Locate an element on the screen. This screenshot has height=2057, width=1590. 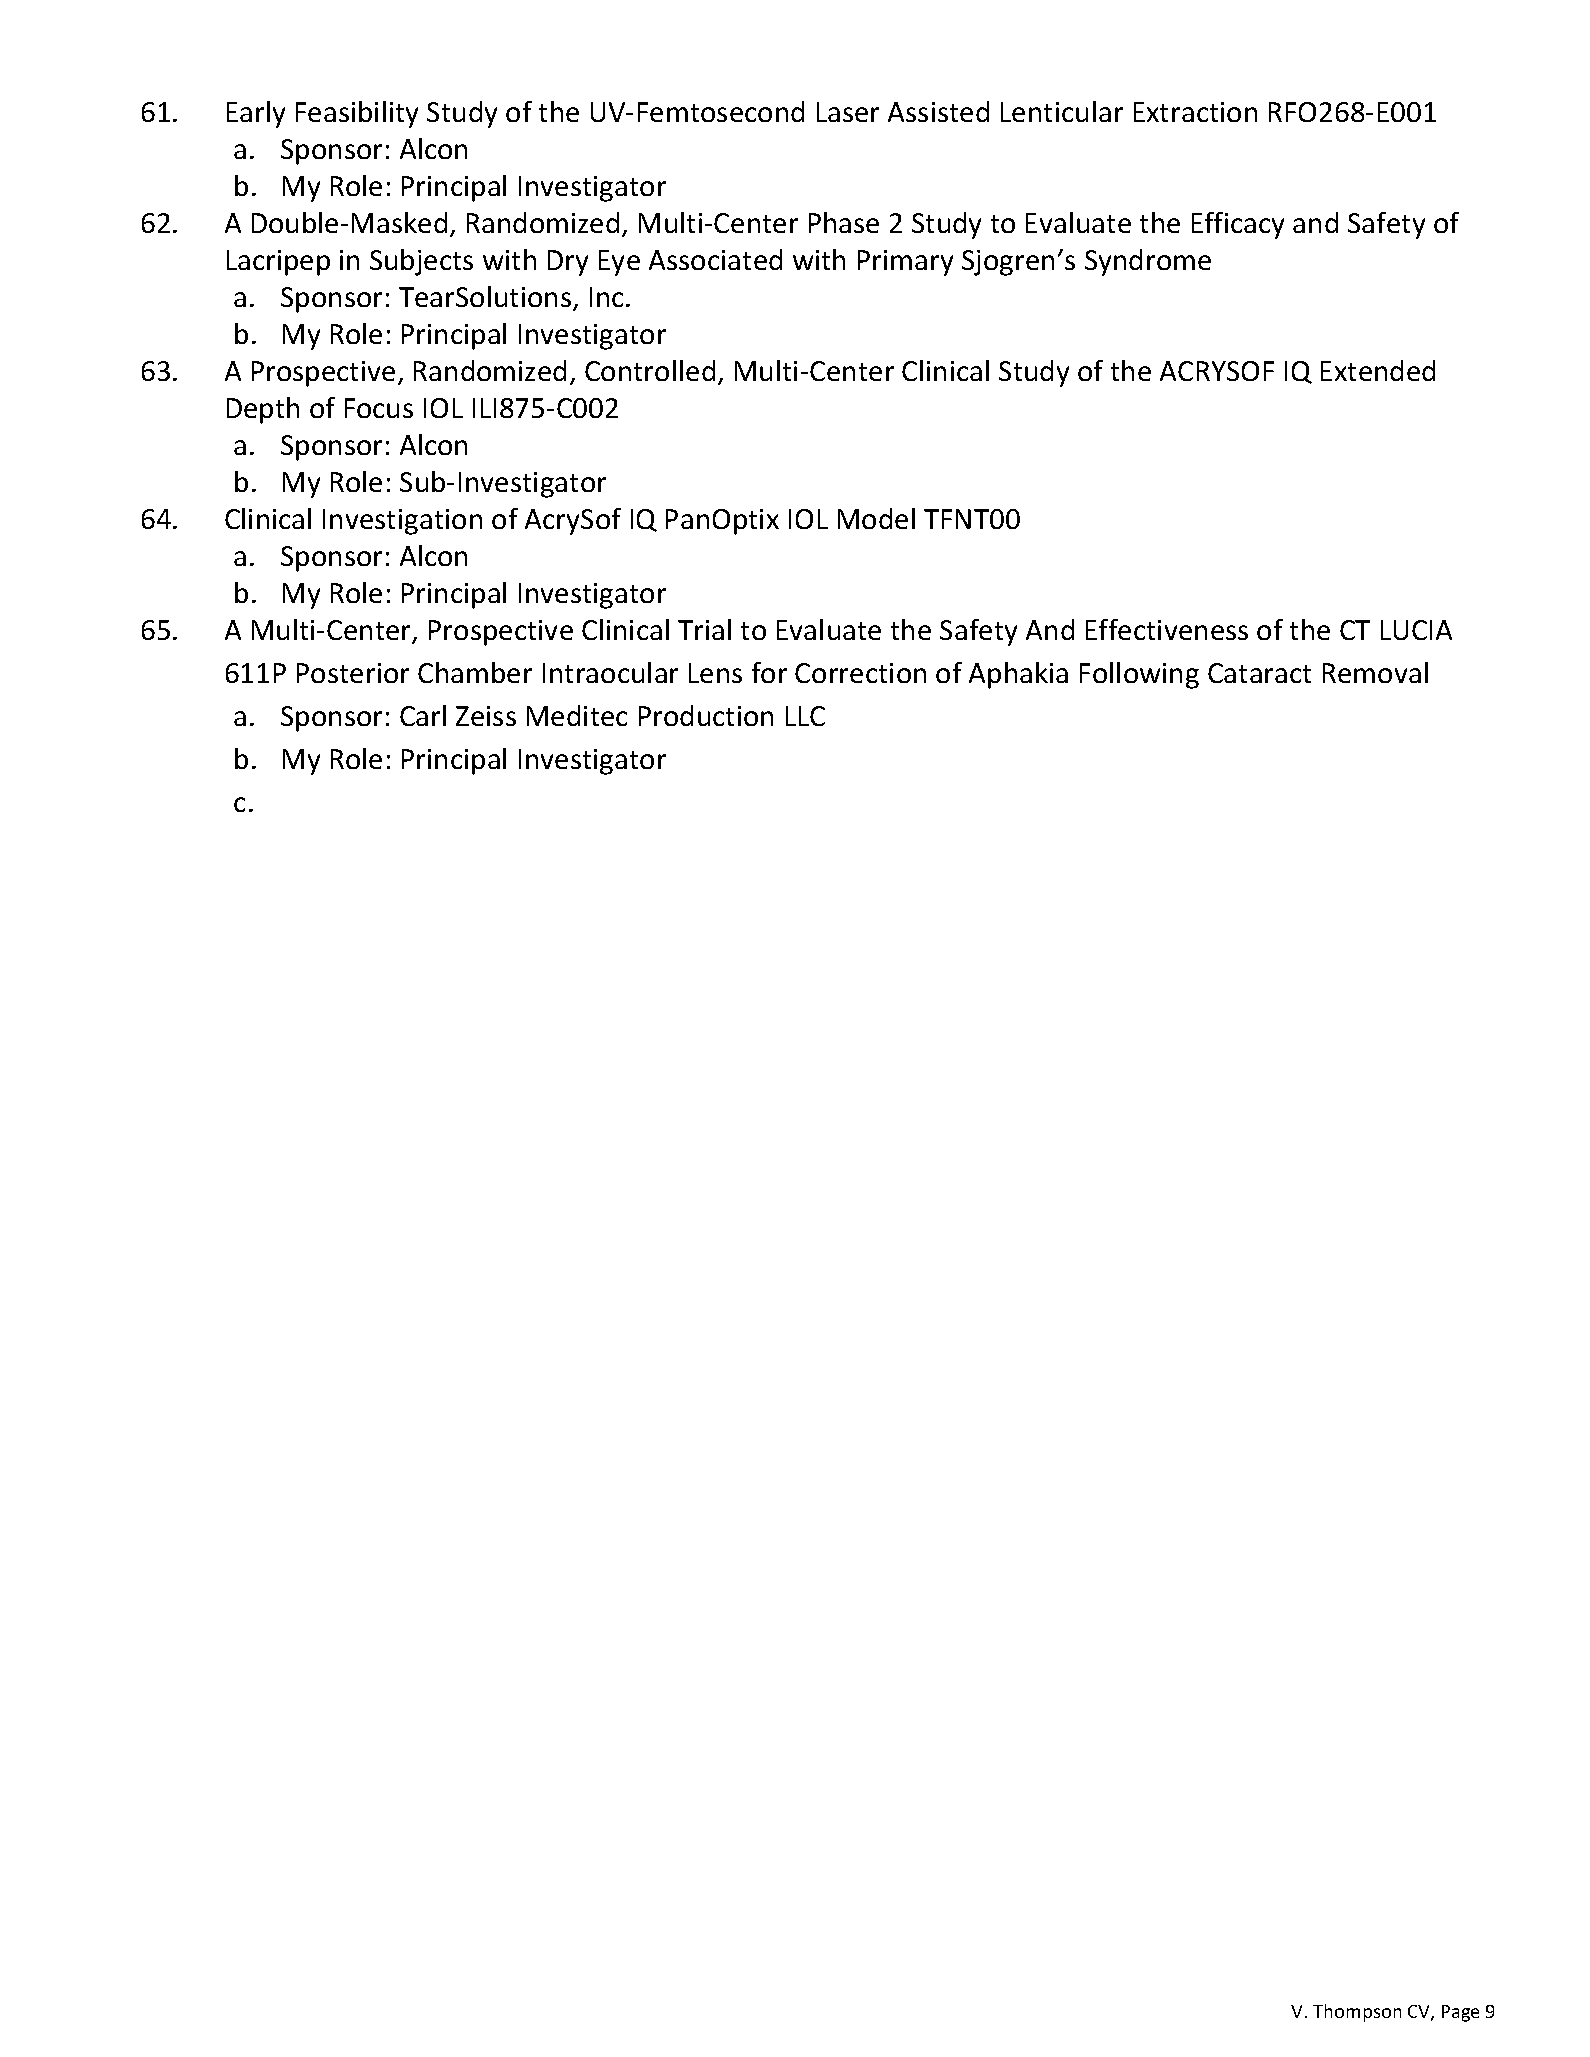
Page is located at coordinates (1460, 2013).
